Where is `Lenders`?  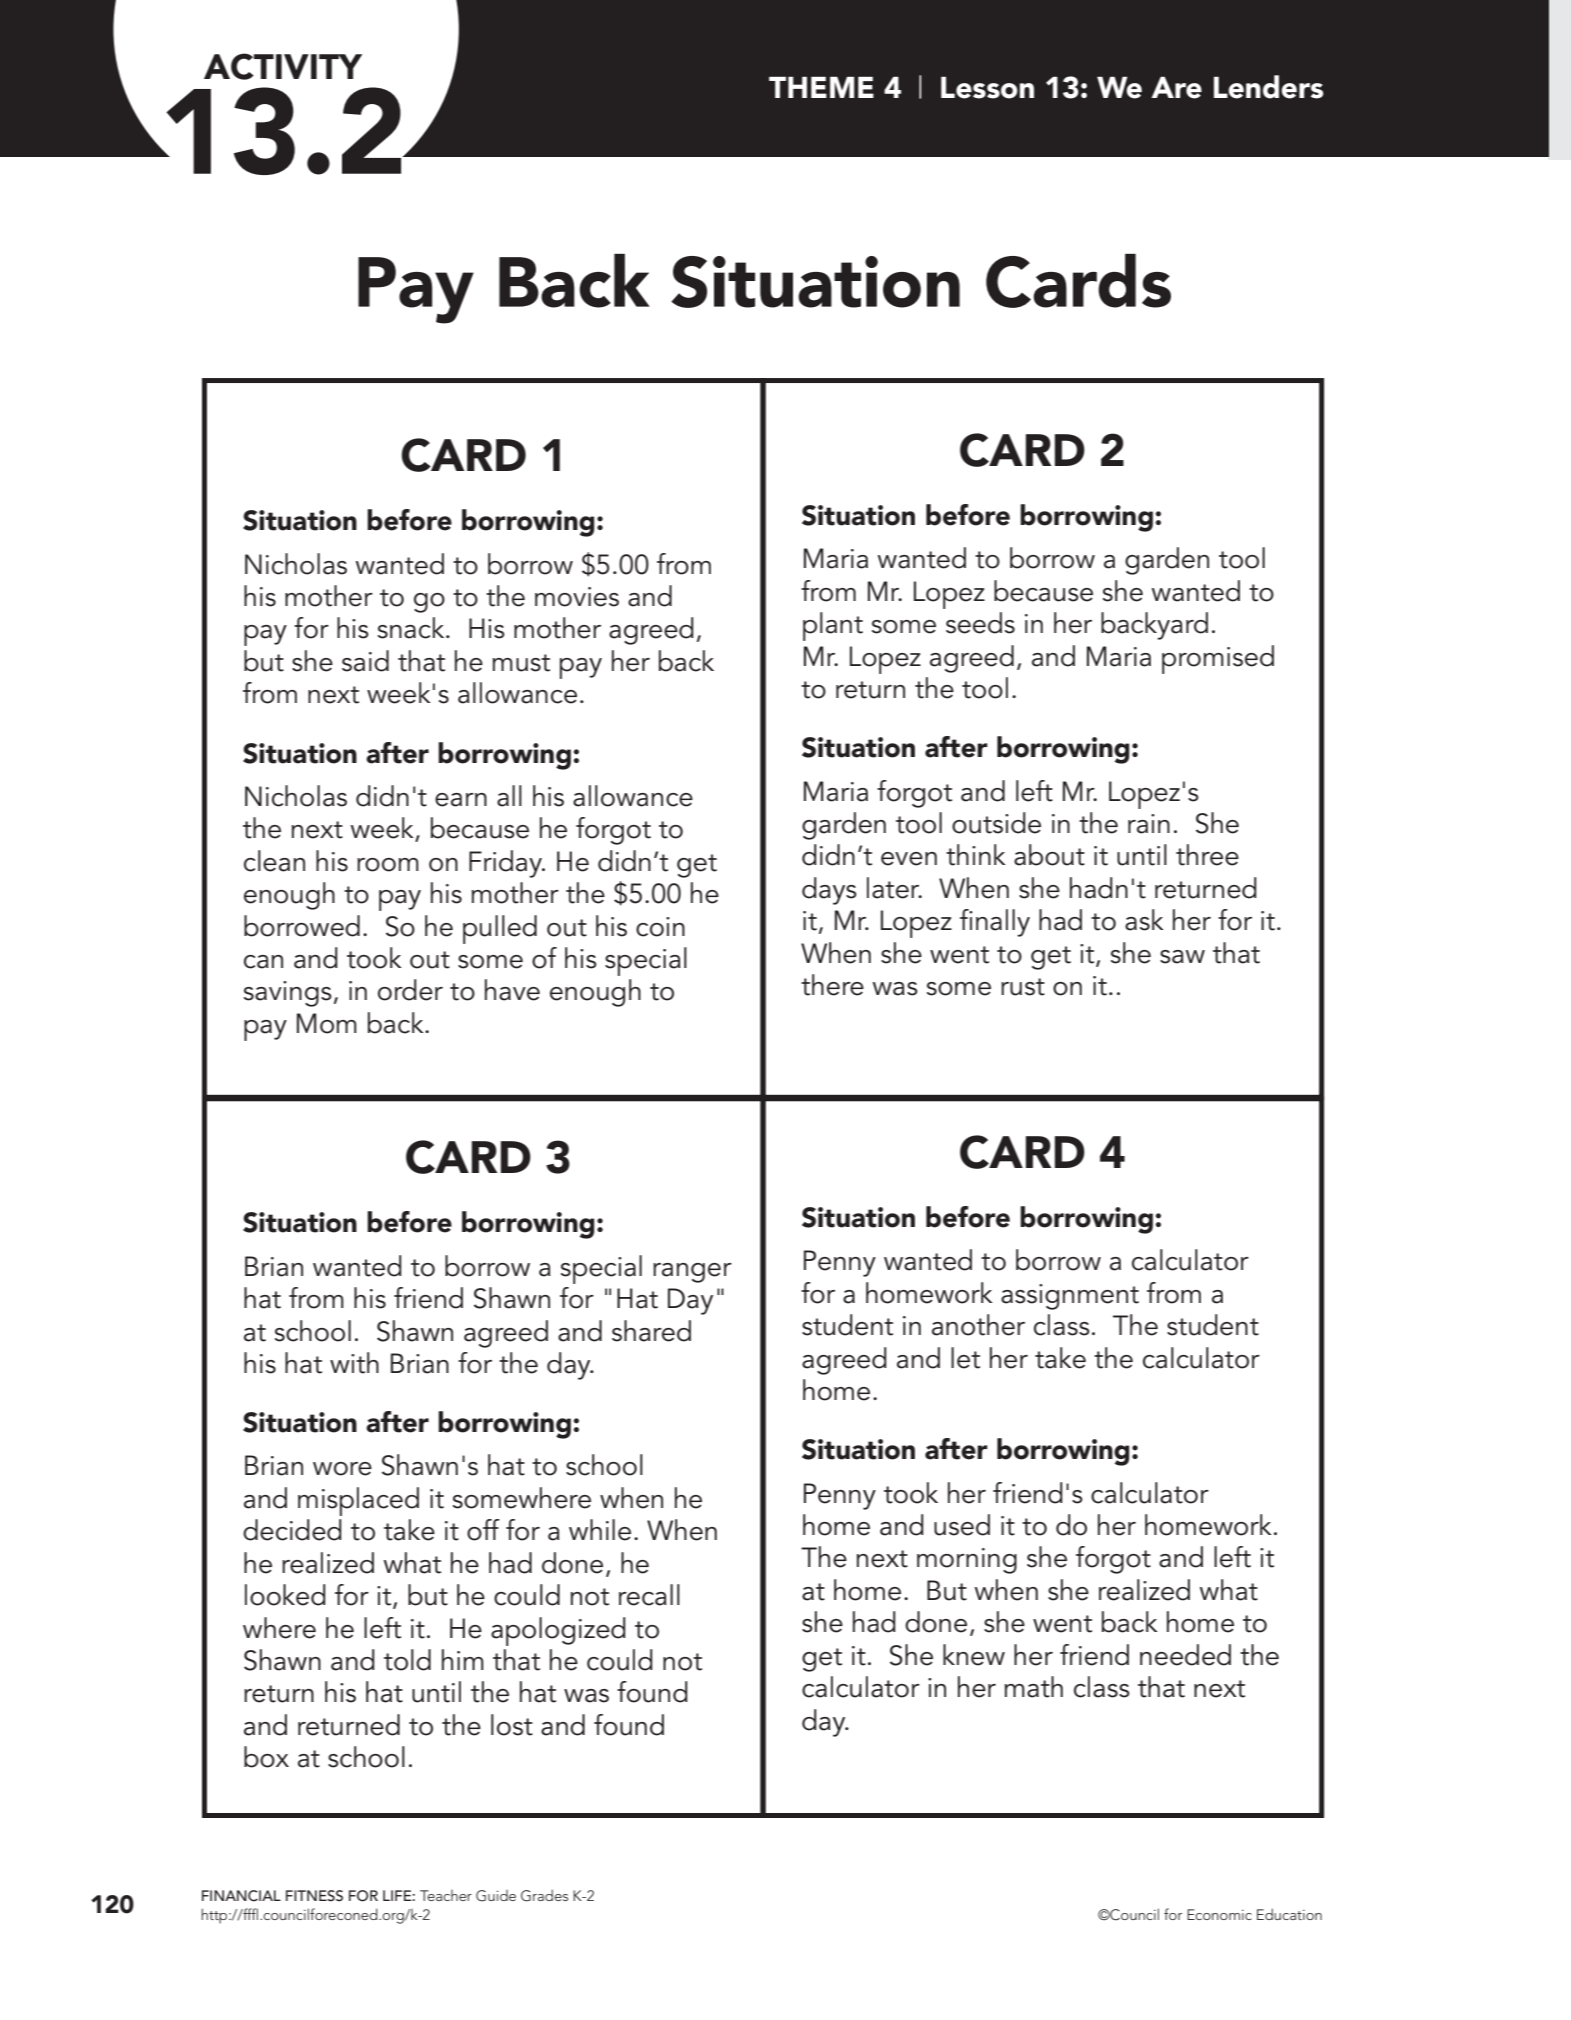 Lenders is located at coordinates (1269, 87).
